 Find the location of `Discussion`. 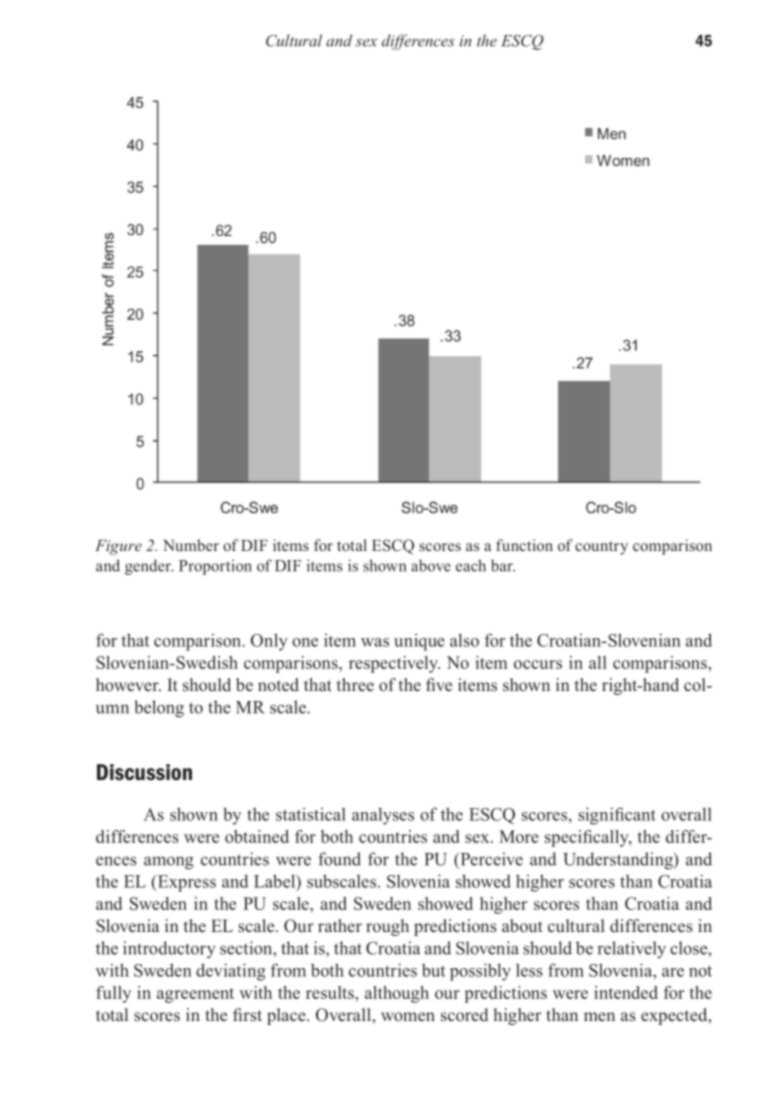

Discussion is located at coordinates (144, 772).
